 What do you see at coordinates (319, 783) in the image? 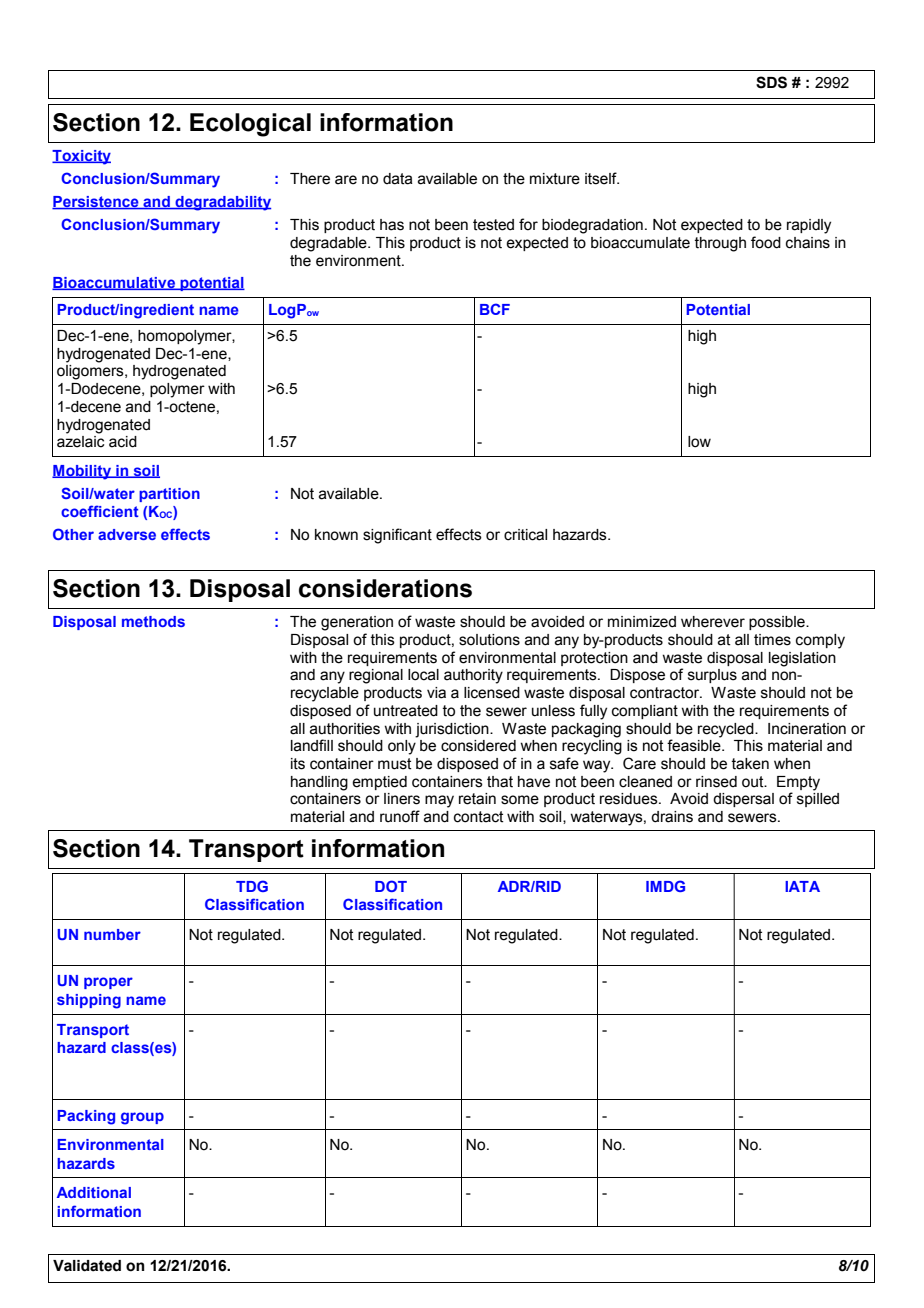
I see `handling` at bounding box center [319, 783].
